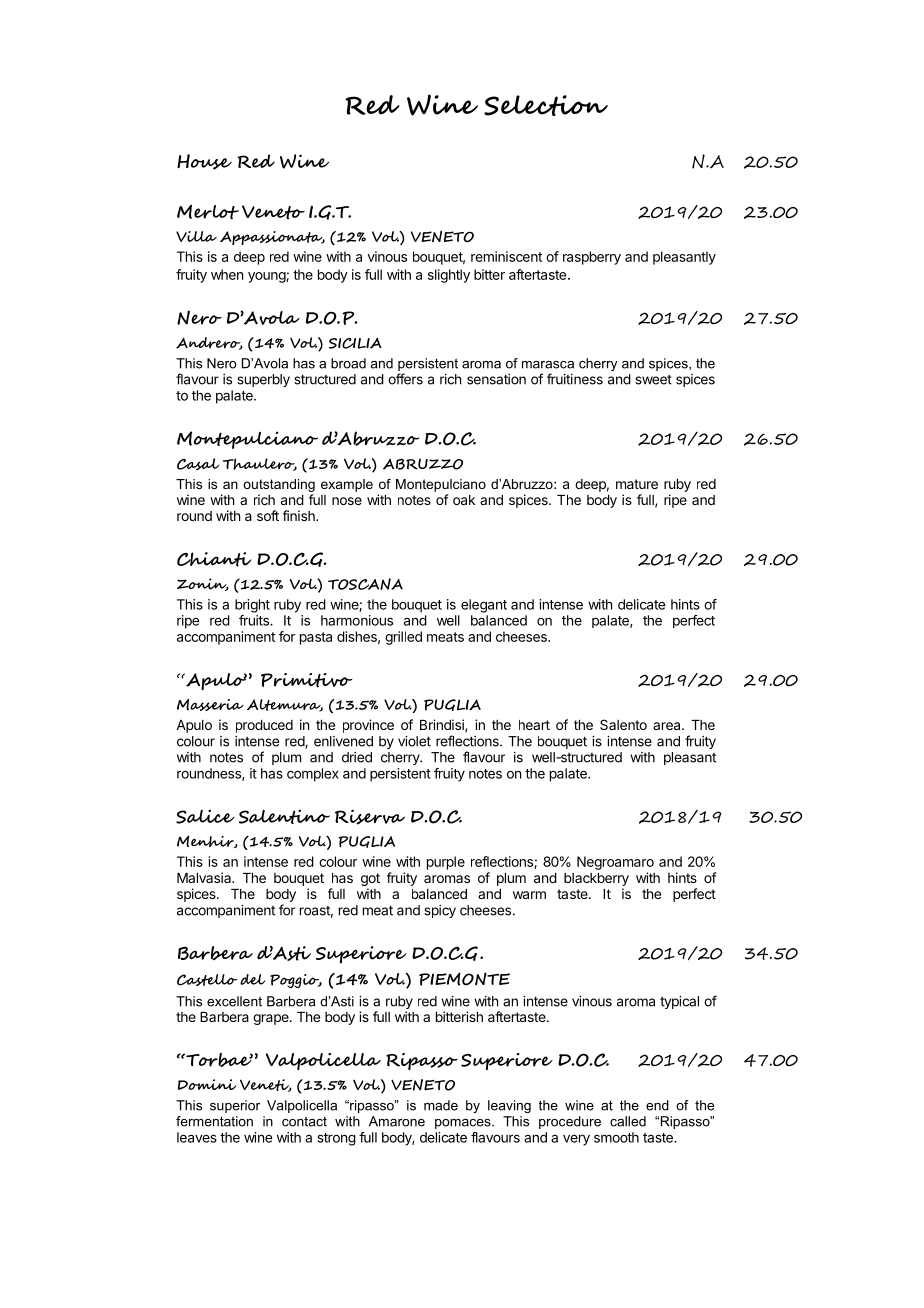 This screenshot has height=1308, width=924. Describe the element at coordinates (592, 258) in the screenshot. I see `raspberry` at that location.
